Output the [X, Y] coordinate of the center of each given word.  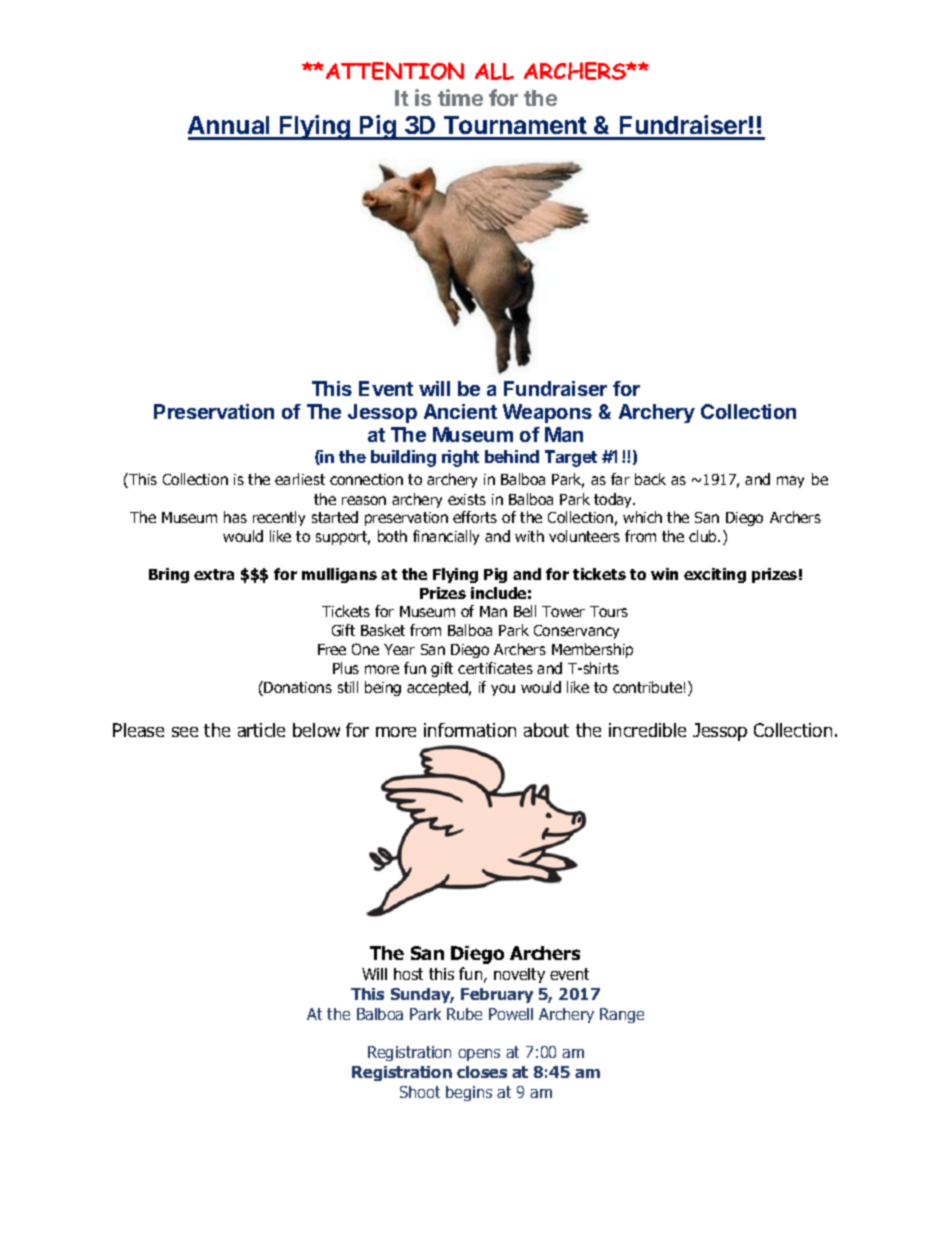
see [185, 732]
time [460, 97]
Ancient [460, 411]
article [261, 730]
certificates [495, 668]
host [408, 974]
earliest [300, 479]
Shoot [420, 1092]
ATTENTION [395, 71]
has [235, 517]
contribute [647, 687]
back [650, 479]
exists [467, 499]
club [704, 536]
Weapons [547, 413]
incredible [647, 730]
